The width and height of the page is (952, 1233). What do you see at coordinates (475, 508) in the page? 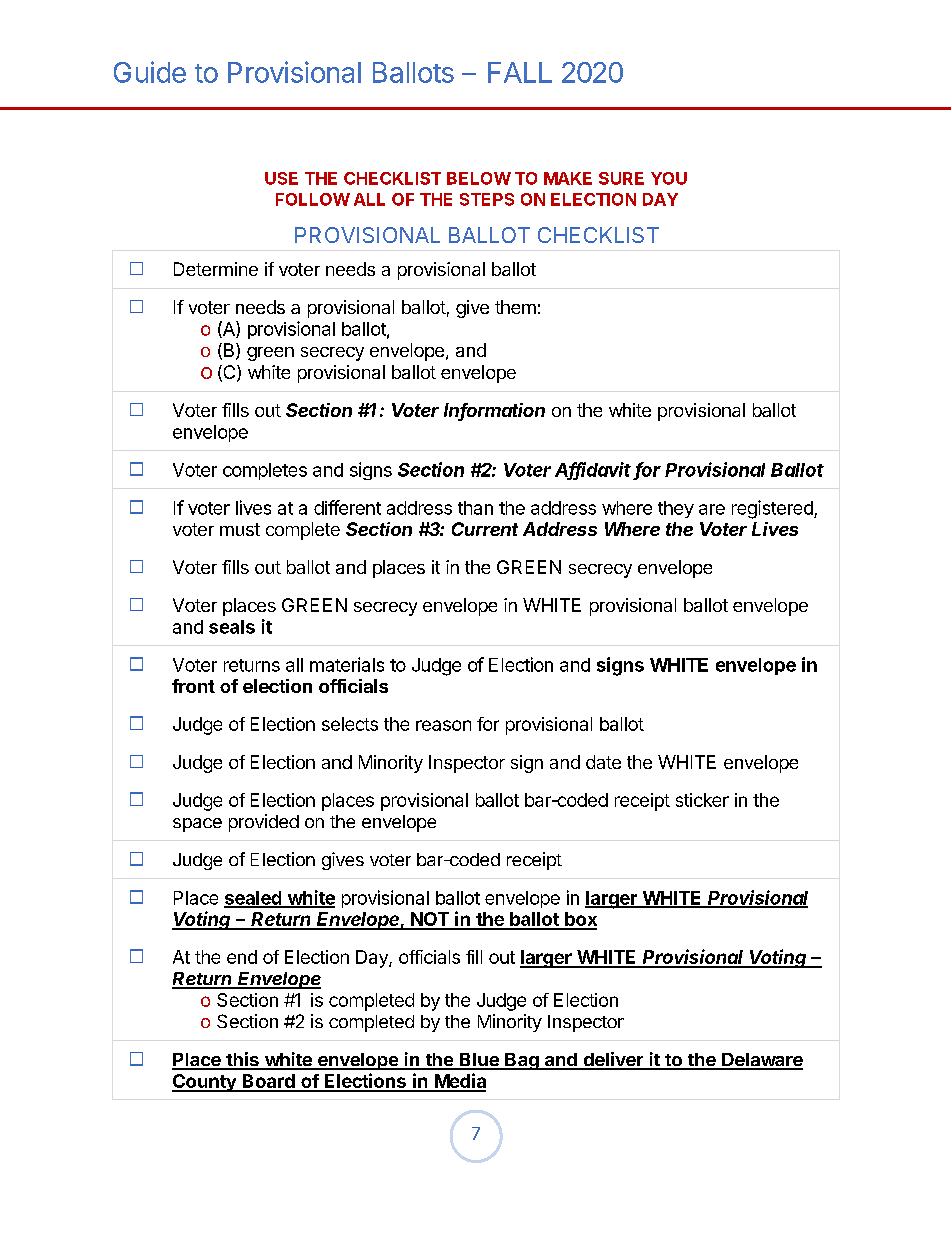
I see `than` at bounding box center [475, 508].
